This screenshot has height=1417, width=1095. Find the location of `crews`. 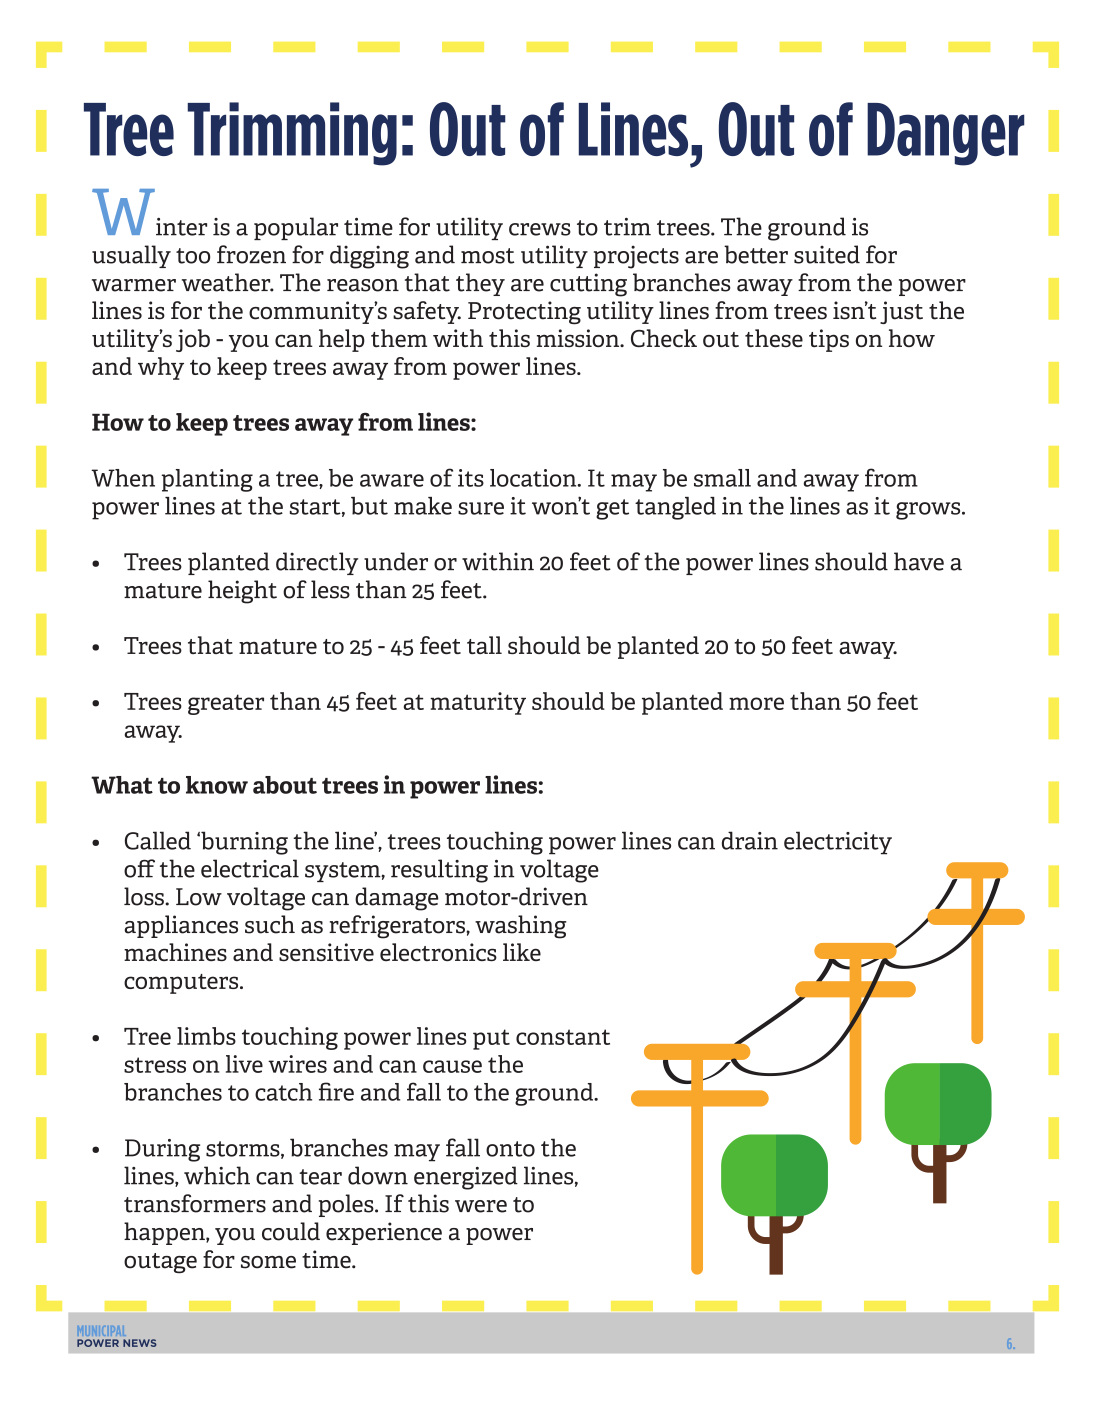

crews is located at coordinates (540, 229).
